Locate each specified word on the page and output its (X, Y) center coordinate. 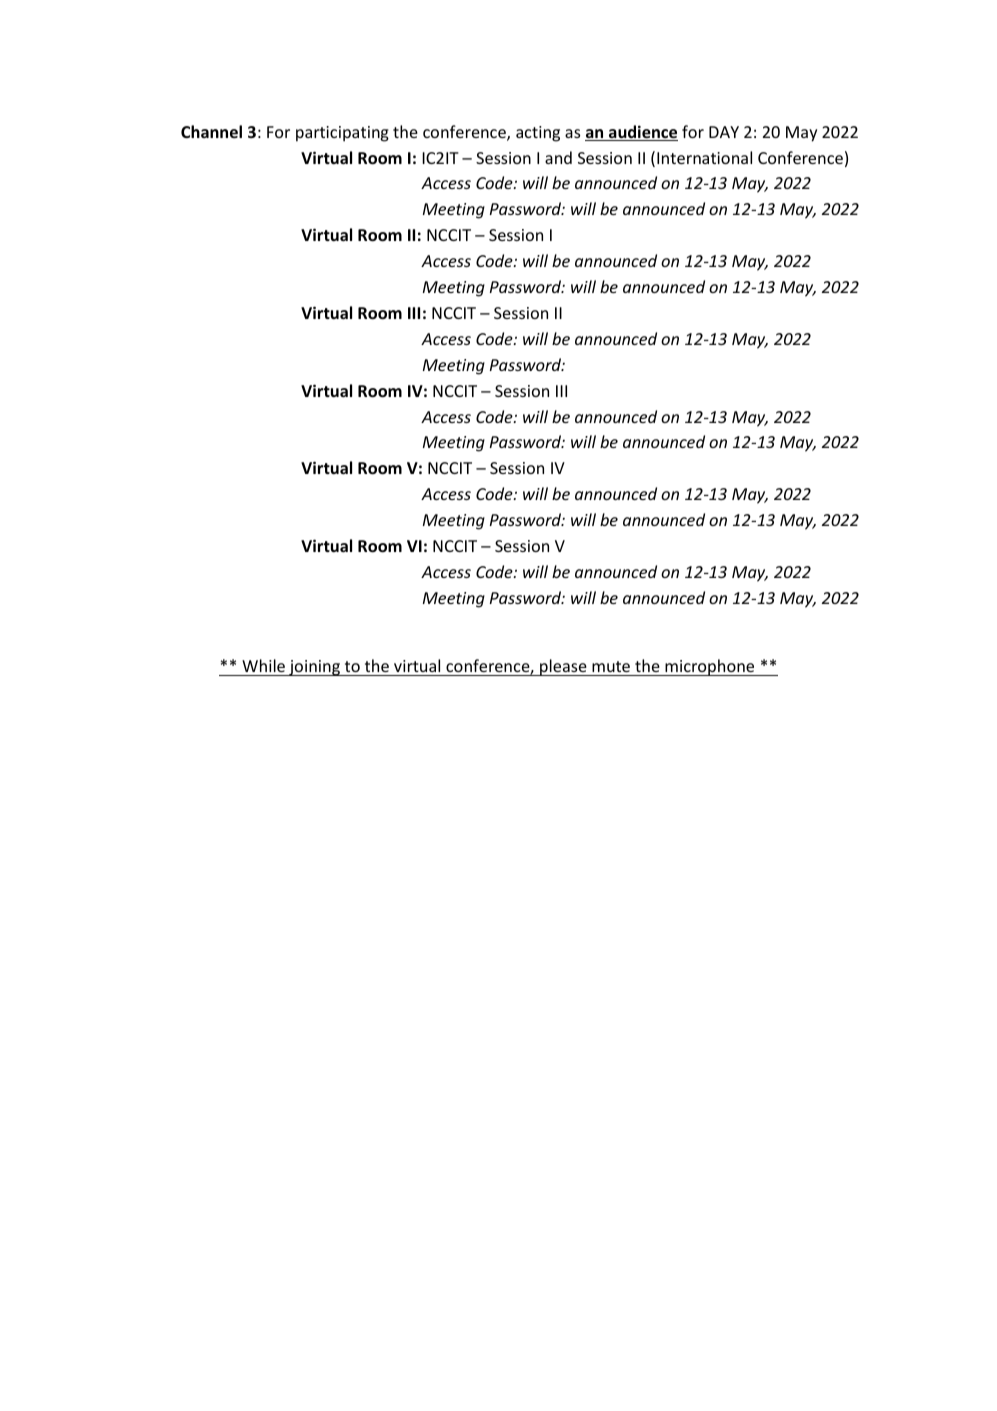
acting (538, 134)
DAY (724, 132)
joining (314, 668)
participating (342, 134)
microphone (710, 667)
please (563, 667)
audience (642, 133)
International (704, 157)
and (558, 157)
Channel (211, 132)
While (263, 665)
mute (611, 666)
